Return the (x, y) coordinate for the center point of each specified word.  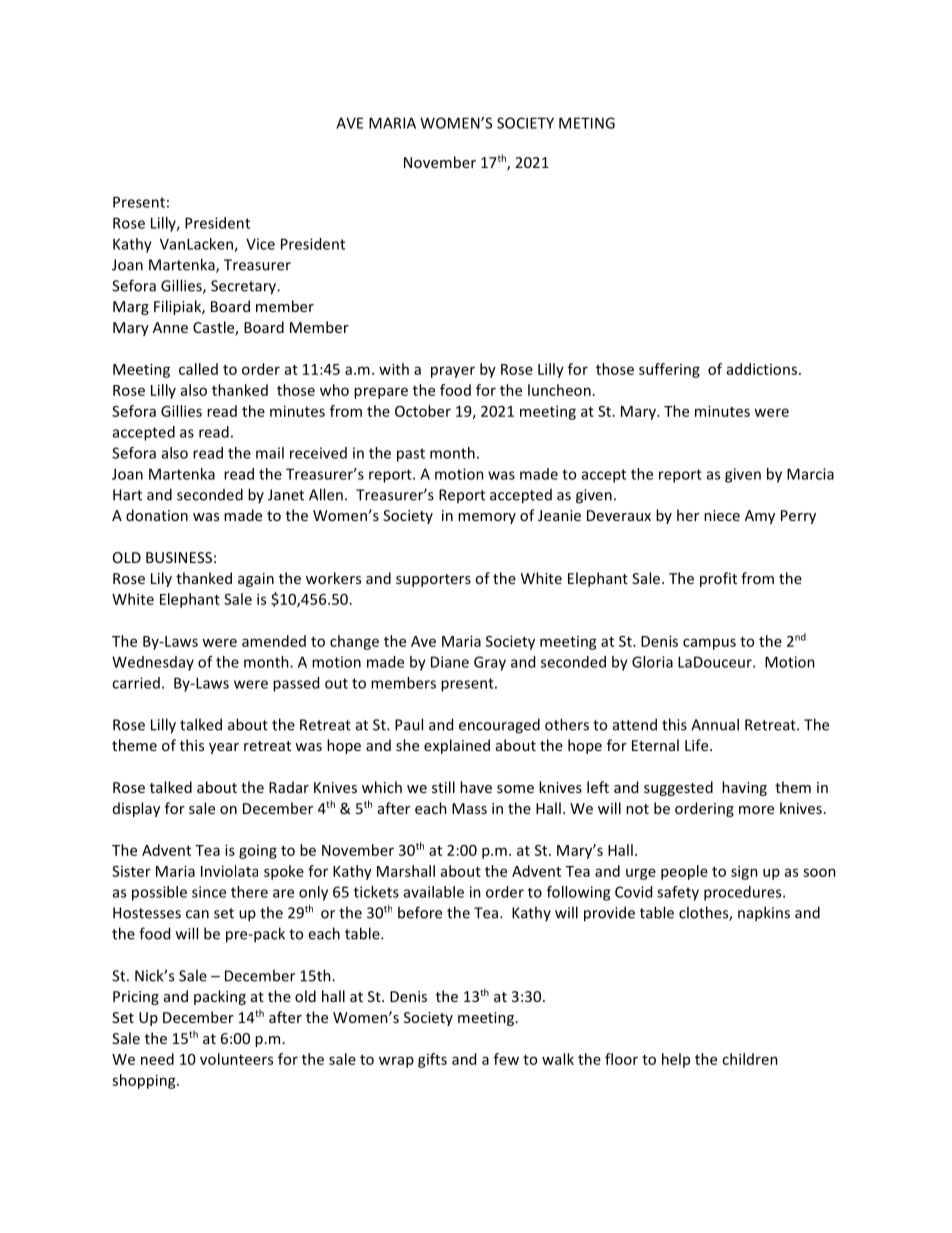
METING (587, 123)
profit (718, 579)
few (506, 1059)
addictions (762, 369)
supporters (433, 580)
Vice (260, 244)
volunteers (236, 1059)
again (256, 580)
